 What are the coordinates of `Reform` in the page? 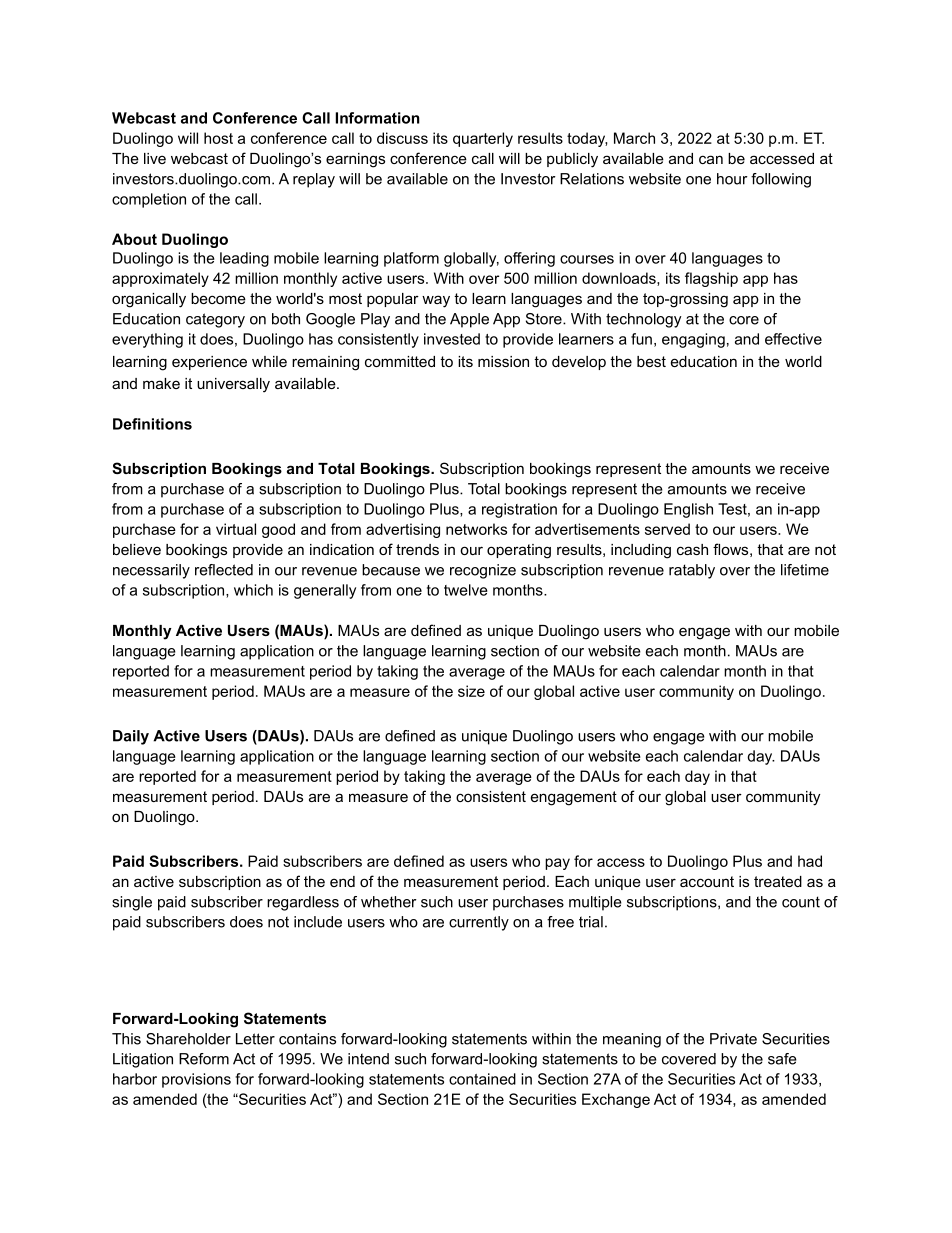 It's located at (204, 1059).
